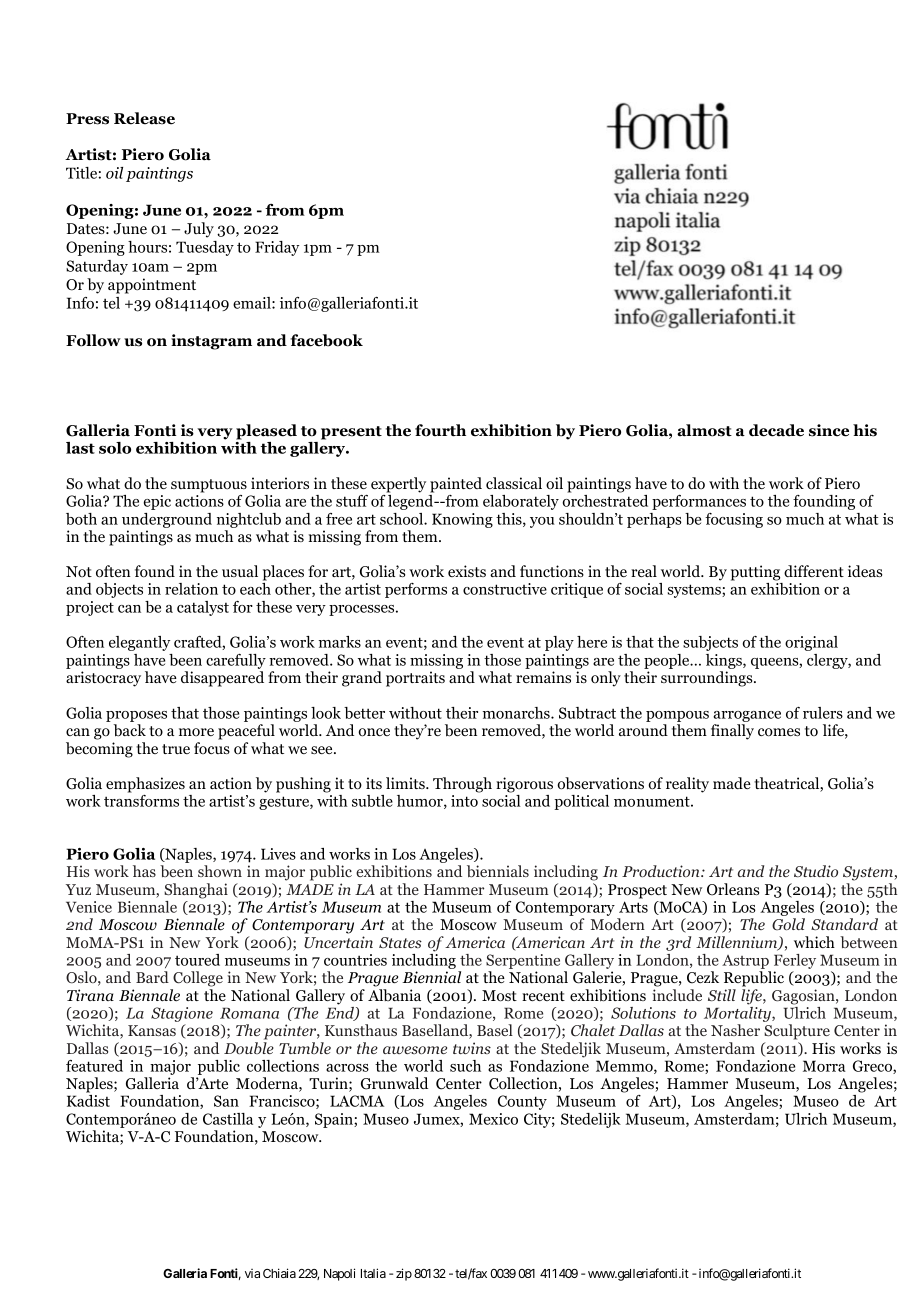 This document has width=924, height=1308. Describe the element at coordinates (747, 716) in the document. I see `arrogance` at that location.
